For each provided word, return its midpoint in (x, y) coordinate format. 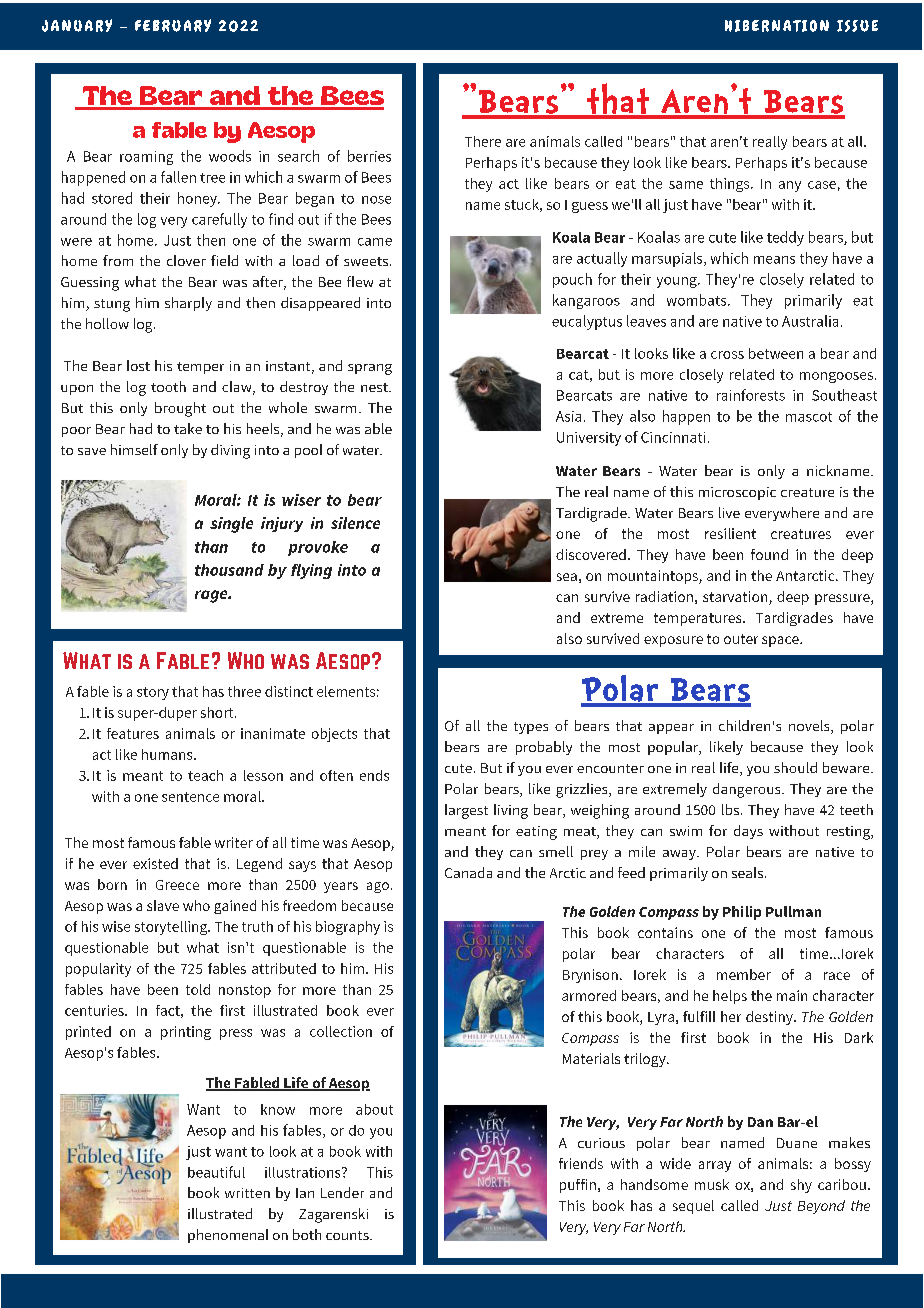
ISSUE (857, 26)
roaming (146, 158)
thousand (229, 570)
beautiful (216, 1172)
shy (801, 1186)
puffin (578, 1186)
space (781, 641)
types (531, 728)
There (483, 141)
